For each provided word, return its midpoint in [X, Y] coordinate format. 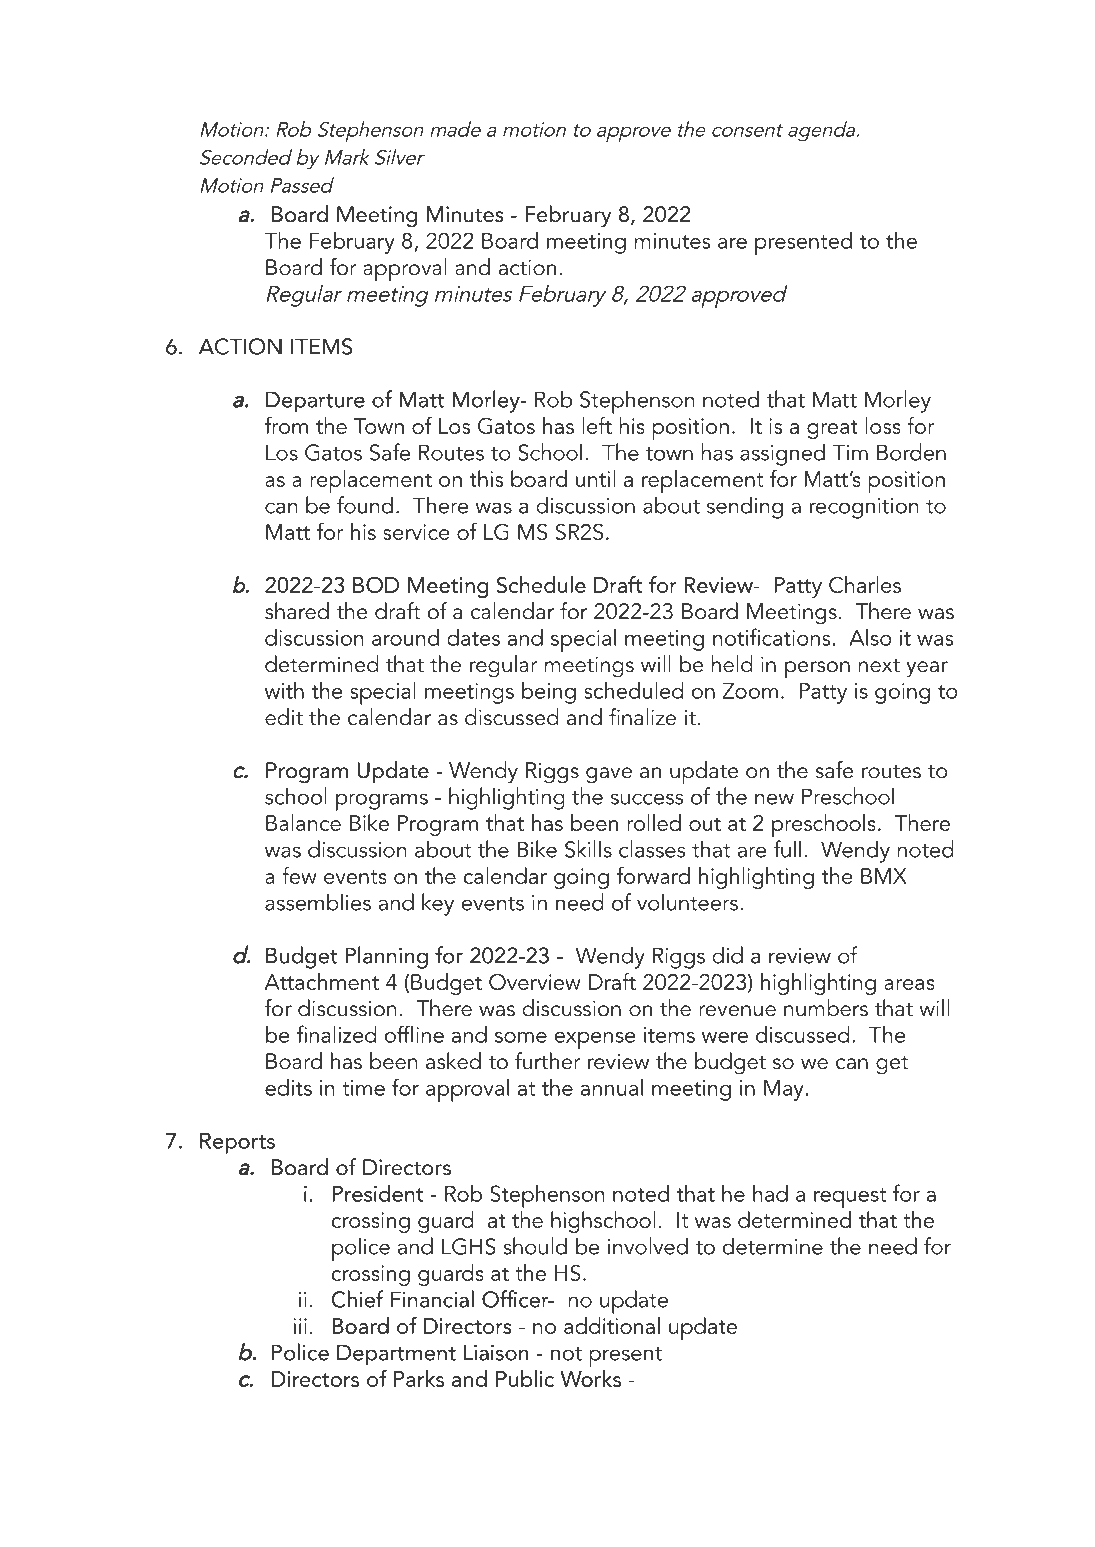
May [784, 1090]
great [832, 429]
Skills [588, 849]
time [363, 1088]
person [817, 670]
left [597, 425]
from [286, 425]
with [284, 690]
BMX [884, 876]
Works [590, 1378]
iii [300, 1326]
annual [612, 1087]
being [549, 693]
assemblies [318, 902]
